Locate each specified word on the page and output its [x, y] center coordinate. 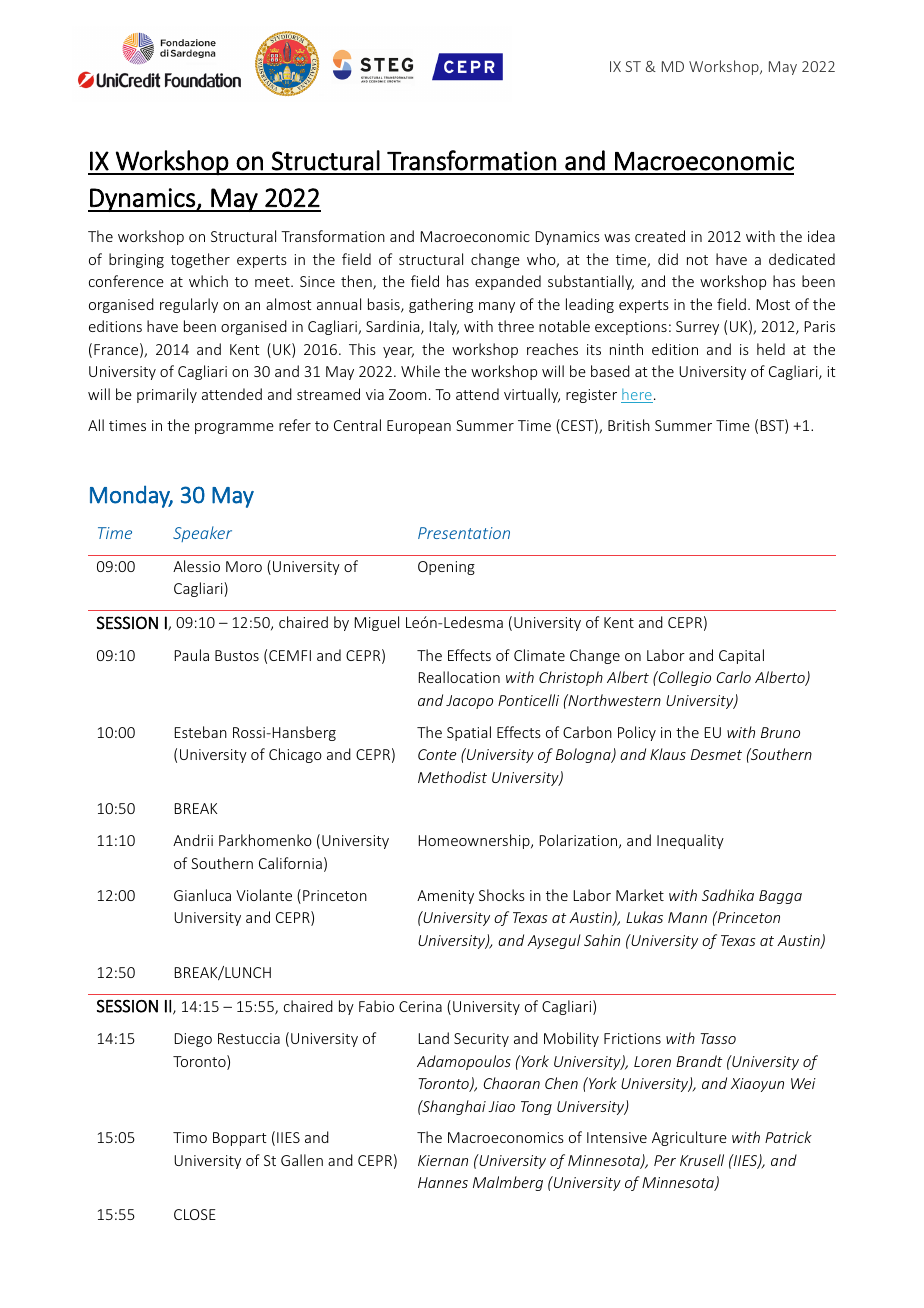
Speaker [202, 534]
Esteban [201, 732]
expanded [508, 282]
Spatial [469, 733]
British [629, 425]
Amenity [445, 897]
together [200, 260]
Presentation [464, 533]
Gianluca [202, 895]
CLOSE [195, 1214]
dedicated [802, 259]
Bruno [780, 732]
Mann [687, 917]
